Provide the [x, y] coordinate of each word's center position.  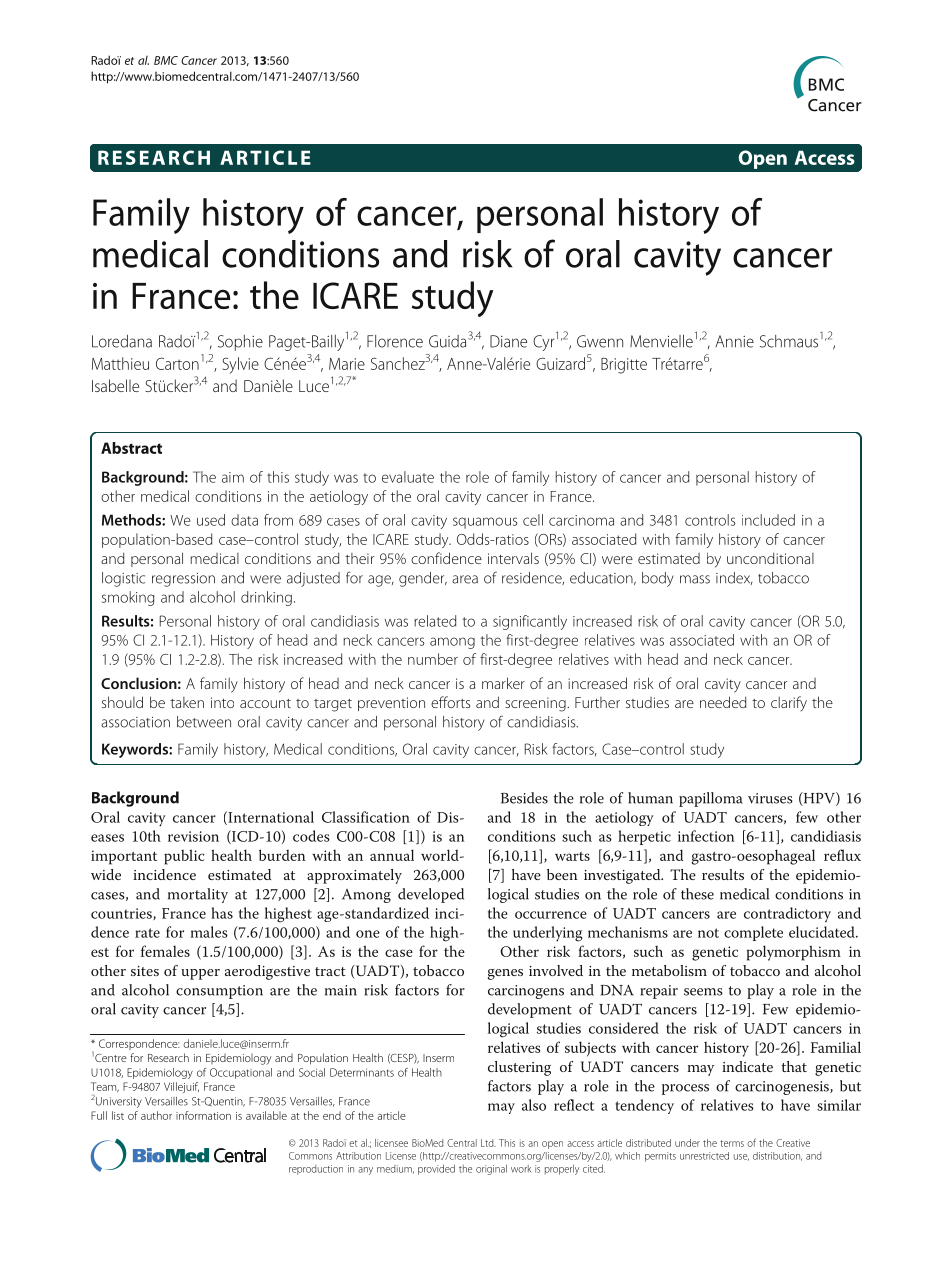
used [211, 520]
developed [431, 895]
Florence [395, 341]
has [222, 913]
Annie [734, 341]
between [204, 722]
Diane [508, 341]
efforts [450, 702]
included [768, 520]
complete [753, 933]
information [203, 1115]
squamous [485, 523]
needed [723, 702]
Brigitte [624, 366]
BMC [166, 60]
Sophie [240, 343]
